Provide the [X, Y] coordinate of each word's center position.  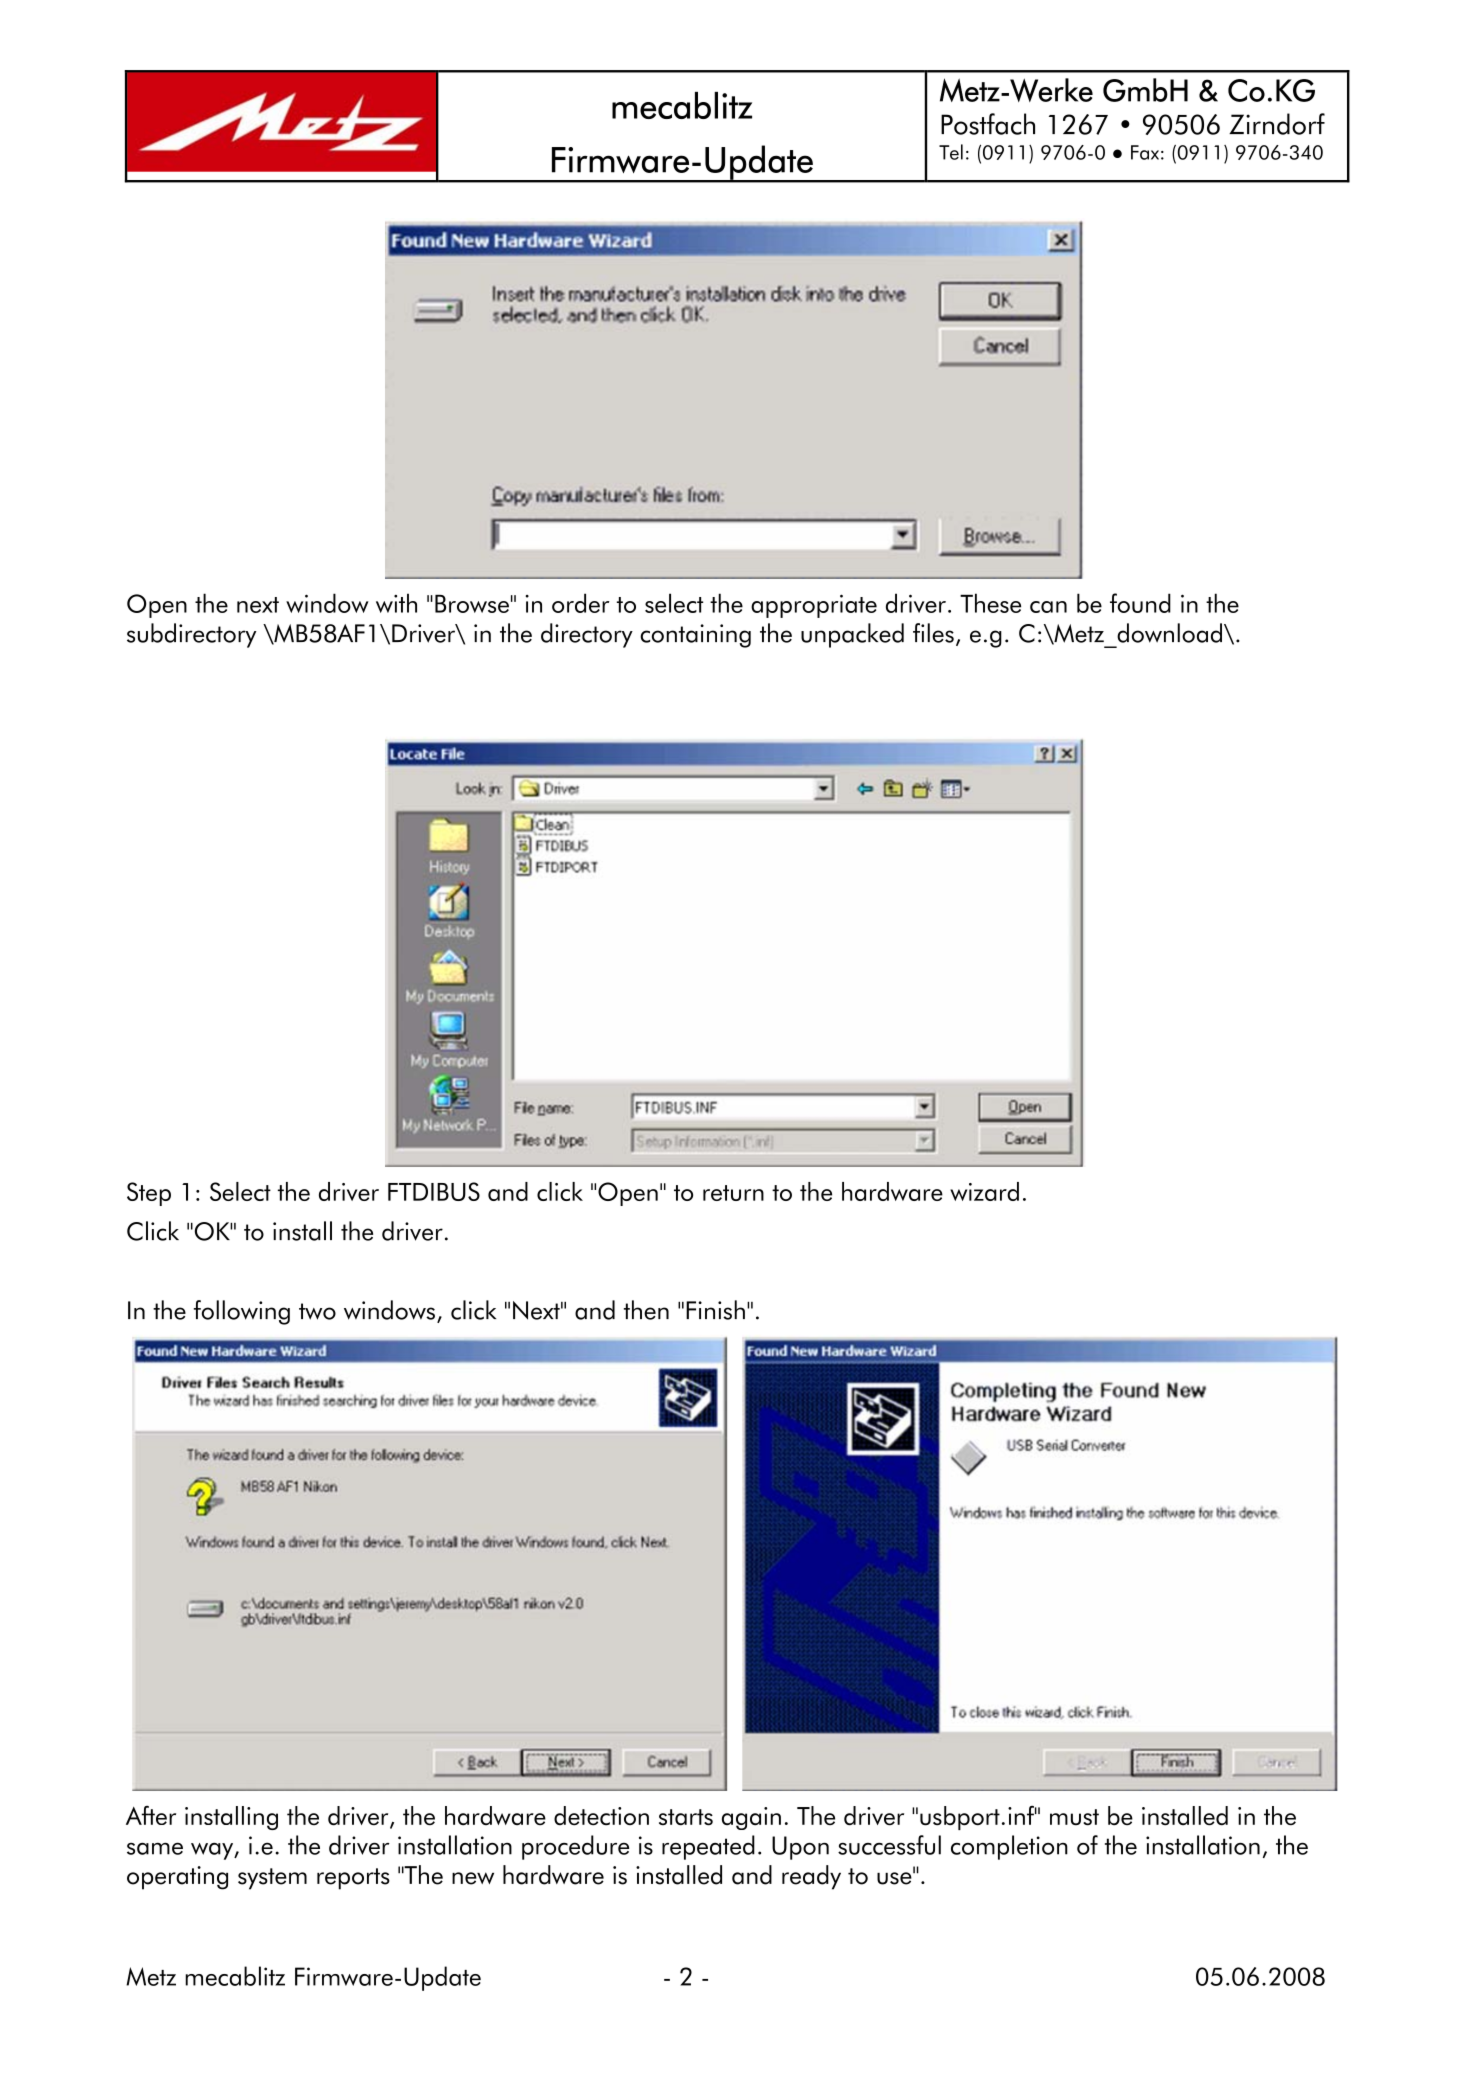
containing [695, 636]
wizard [984, 1191]
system [272, 1879]
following [242, 1312]
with [396, 603]
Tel [951, 152]
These [990, 603]
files [933, 633]
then [646, 1310]
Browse [472, 604]
